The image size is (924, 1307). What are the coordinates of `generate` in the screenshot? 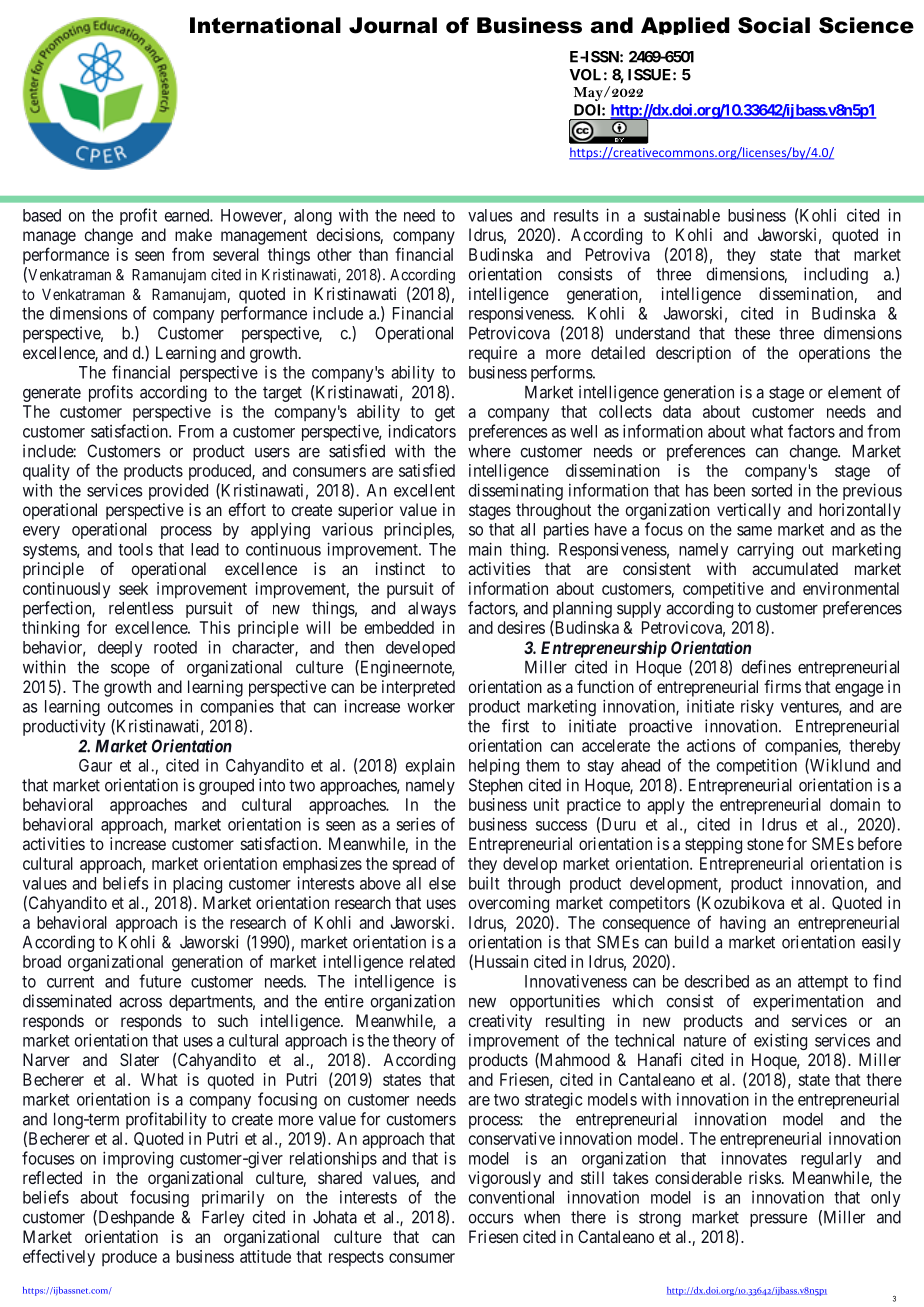 It's located at (52, 394).
